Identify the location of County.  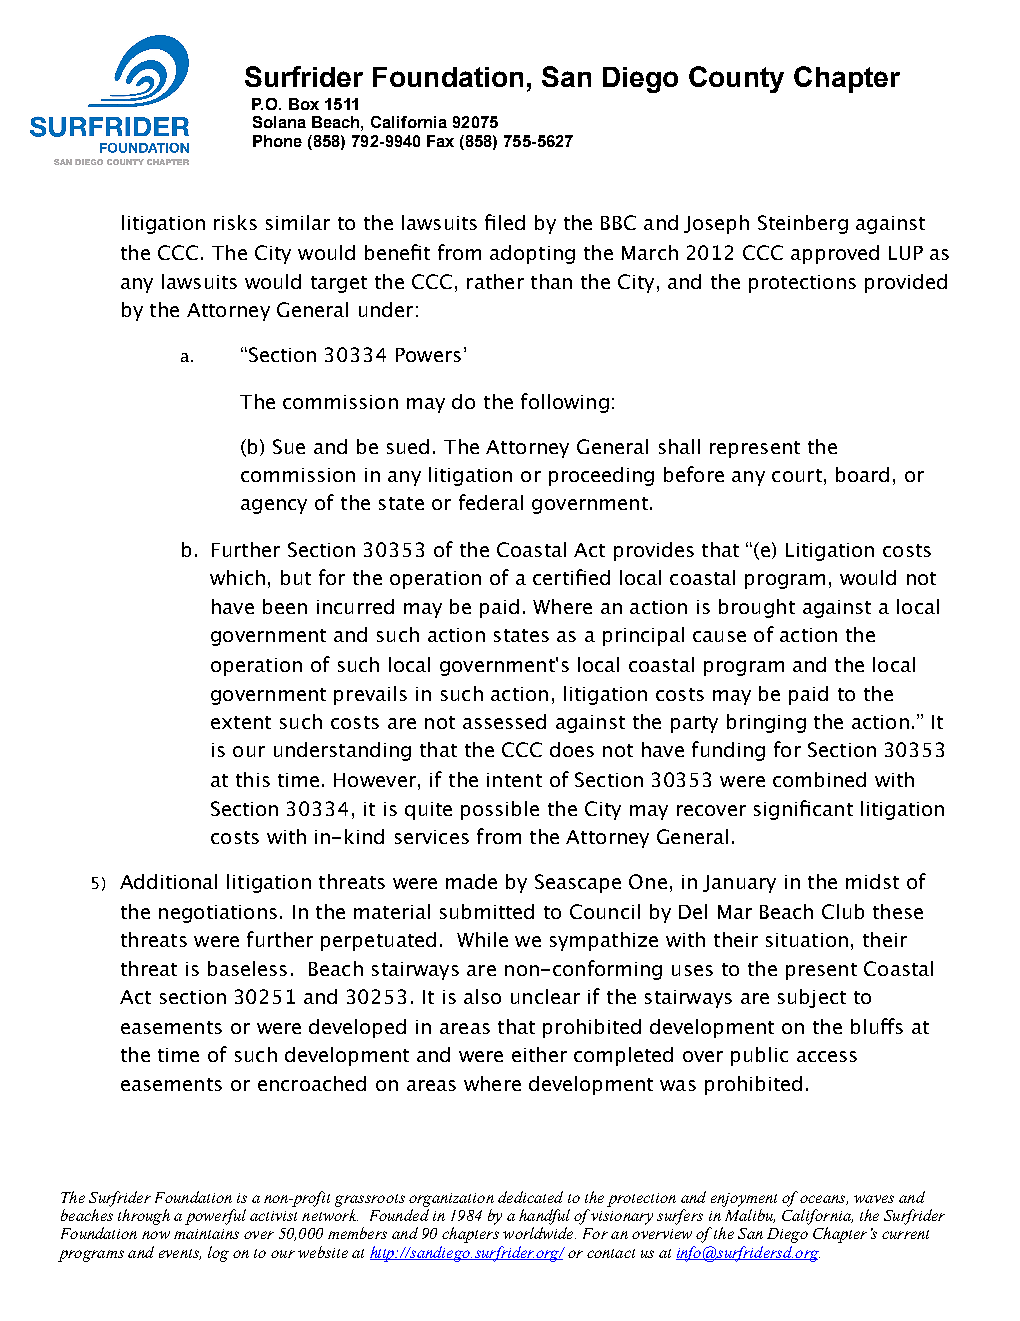
(736, 79).
